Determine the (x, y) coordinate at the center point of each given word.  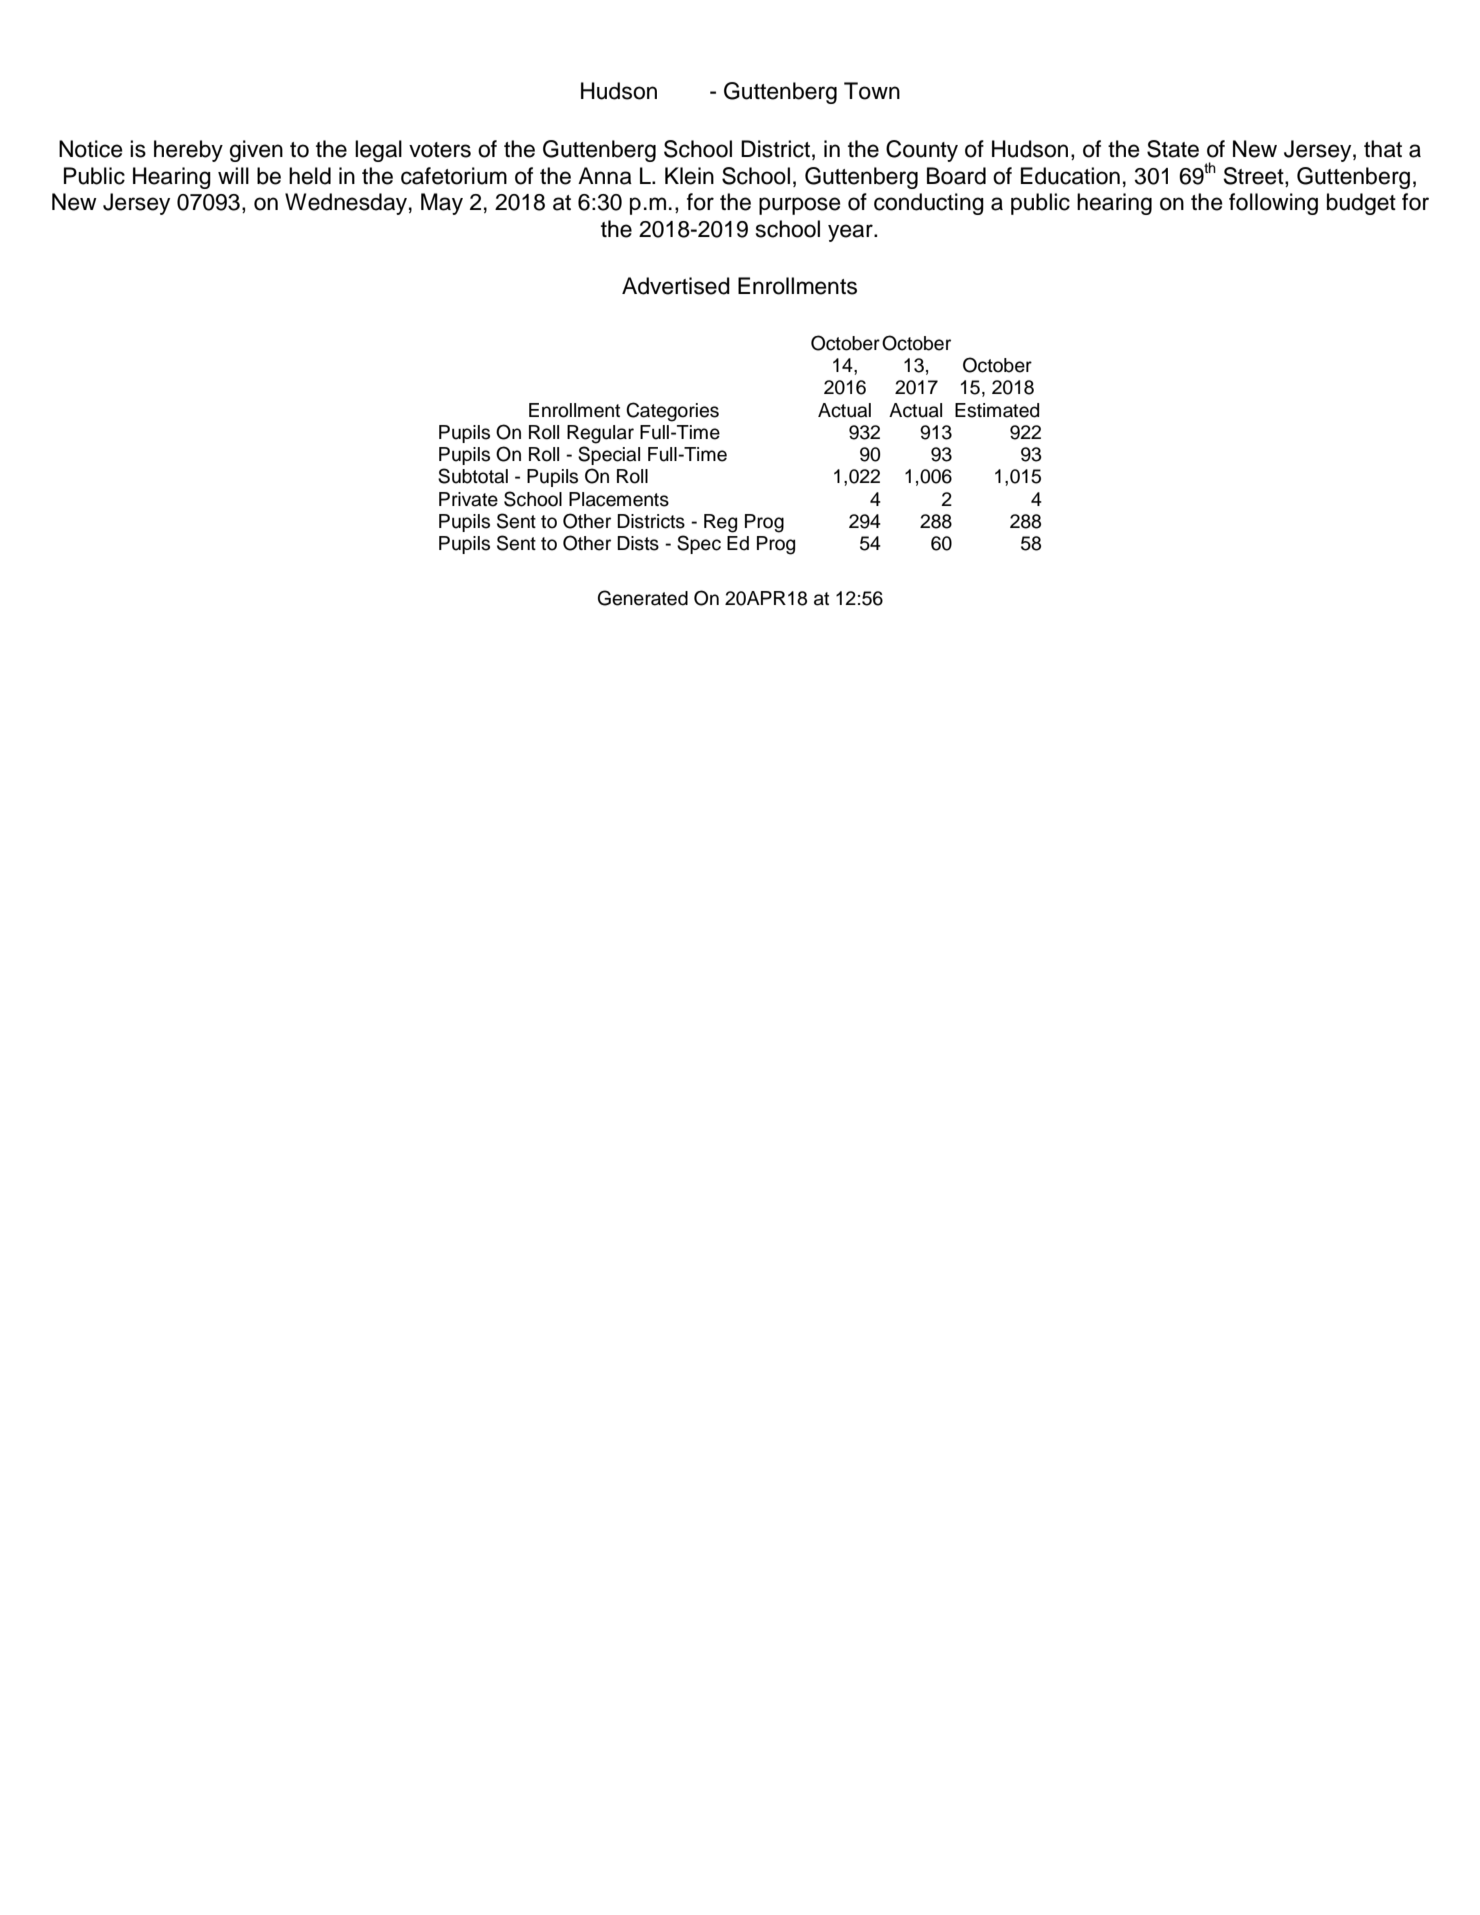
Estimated (997, 410)
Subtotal (473, 476)
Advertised (676, 286)
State (1173, 149)
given (256, 151)
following (1273, 204)
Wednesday (346, 204)
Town (872, 91)
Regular (600, 434)
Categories (672, 412)
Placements (619, 499)
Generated (643, 598)
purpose (800, 206)
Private (468, 499)
